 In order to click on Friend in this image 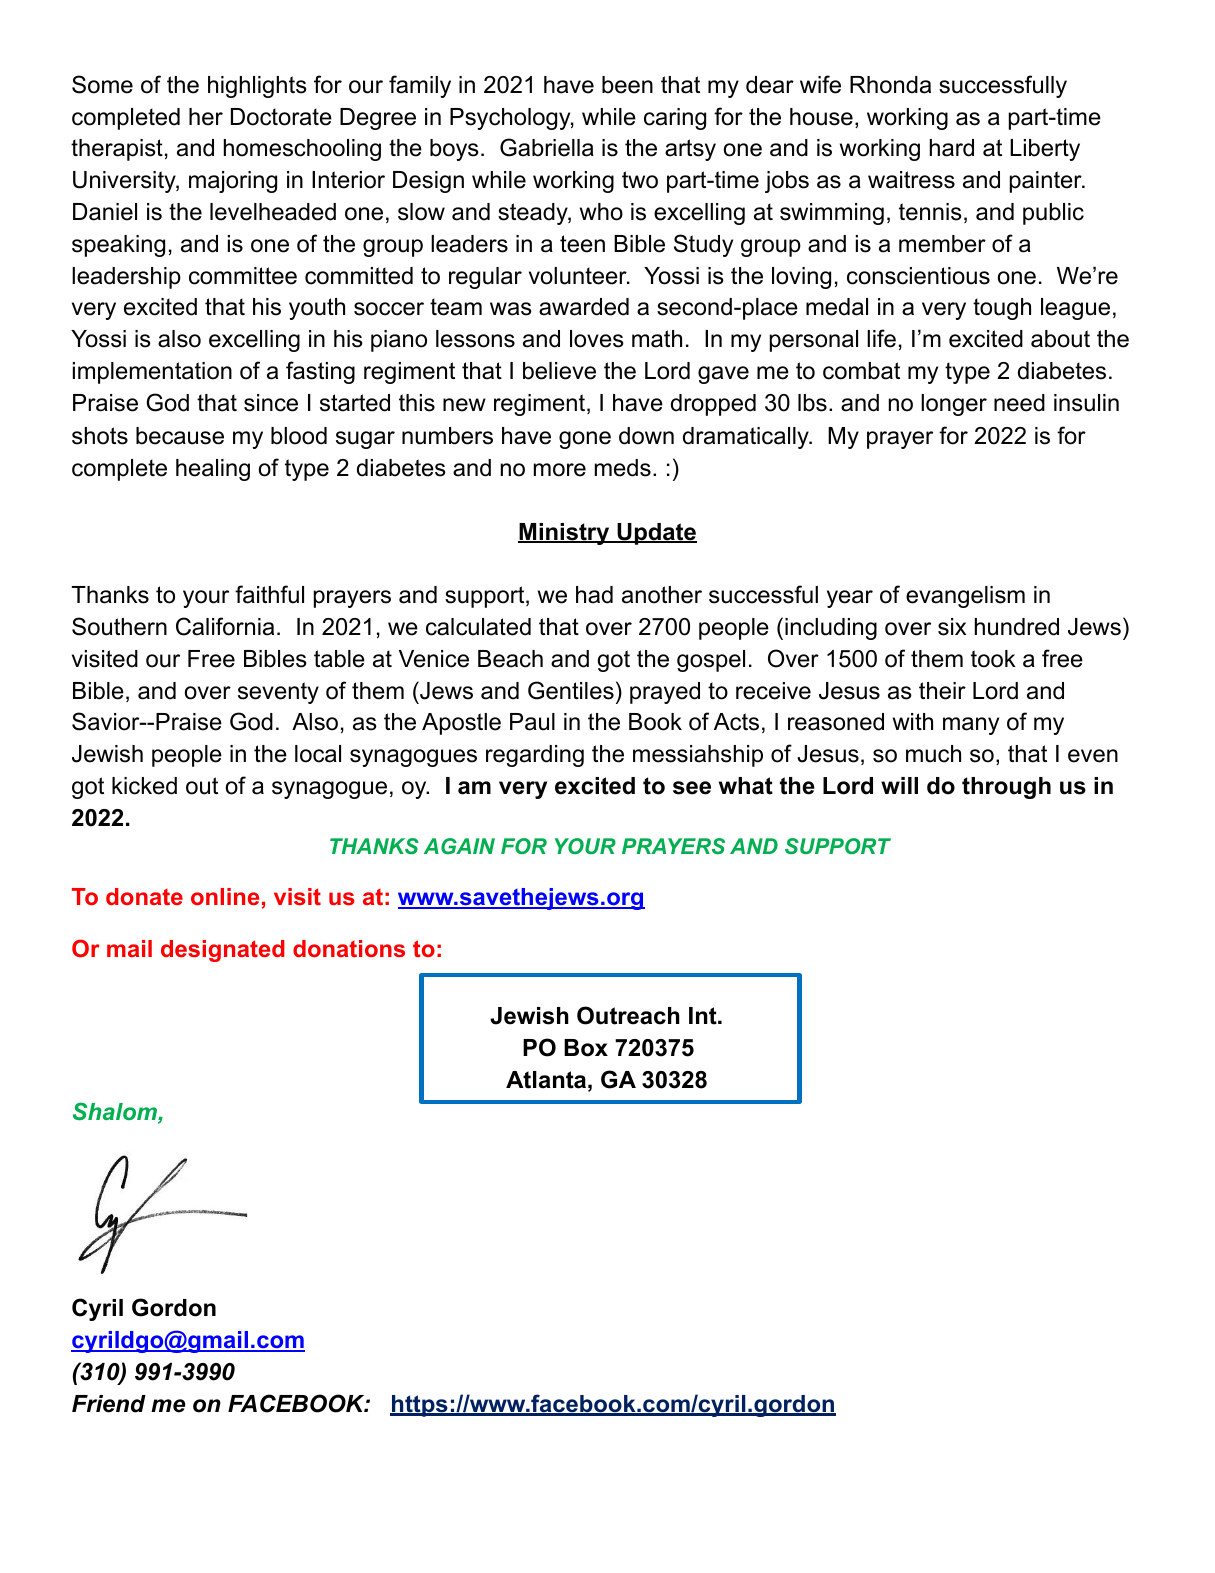, I will do `click(109, 1404)`.
